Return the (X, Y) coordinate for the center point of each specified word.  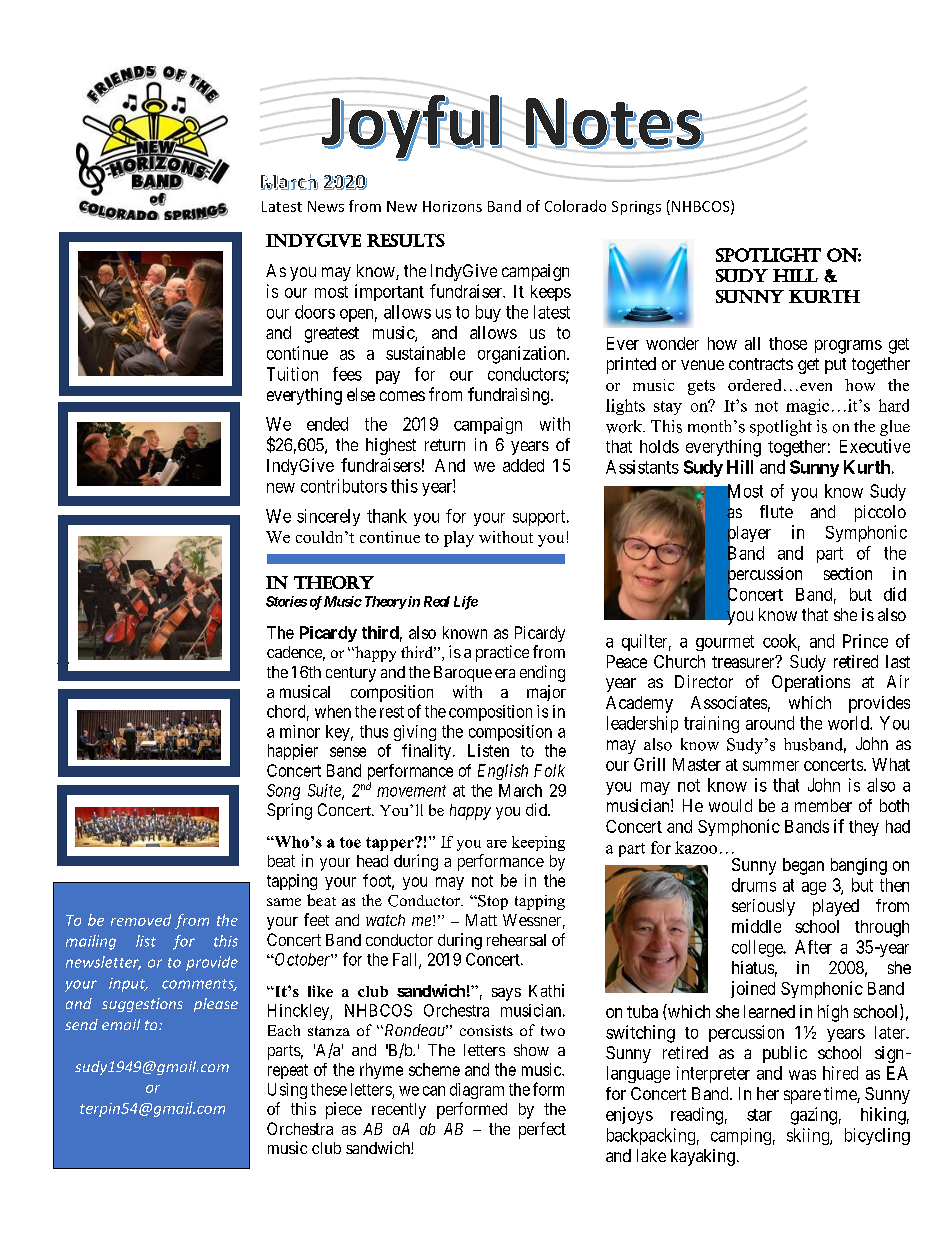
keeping (538, 843)
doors (315, 312)
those (788, 343)
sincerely (328, 517)
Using (287, 1091)
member (823, 805)
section (848, 573)
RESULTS (406, 240)
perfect (542, 1130)
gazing (814, 1116)
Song (283, 792)
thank (387, 516)
